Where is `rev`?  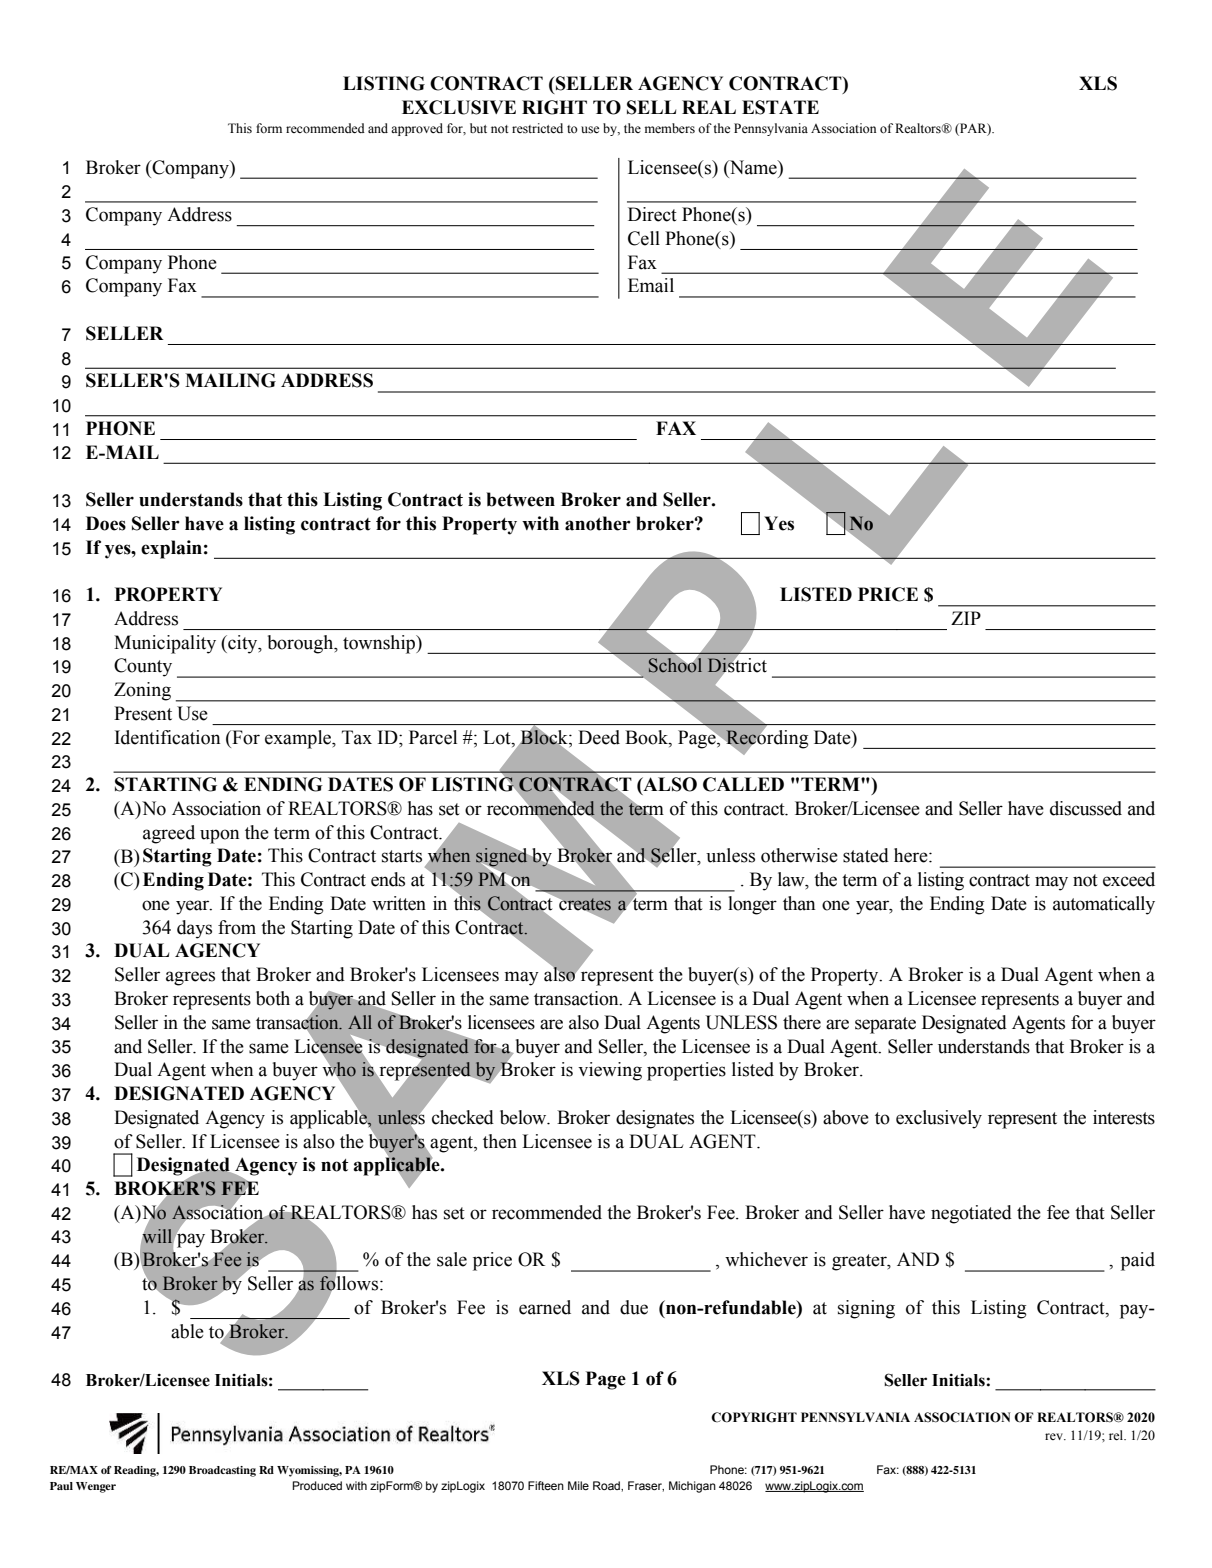 rev is located at coordinates (1055, 1436).
